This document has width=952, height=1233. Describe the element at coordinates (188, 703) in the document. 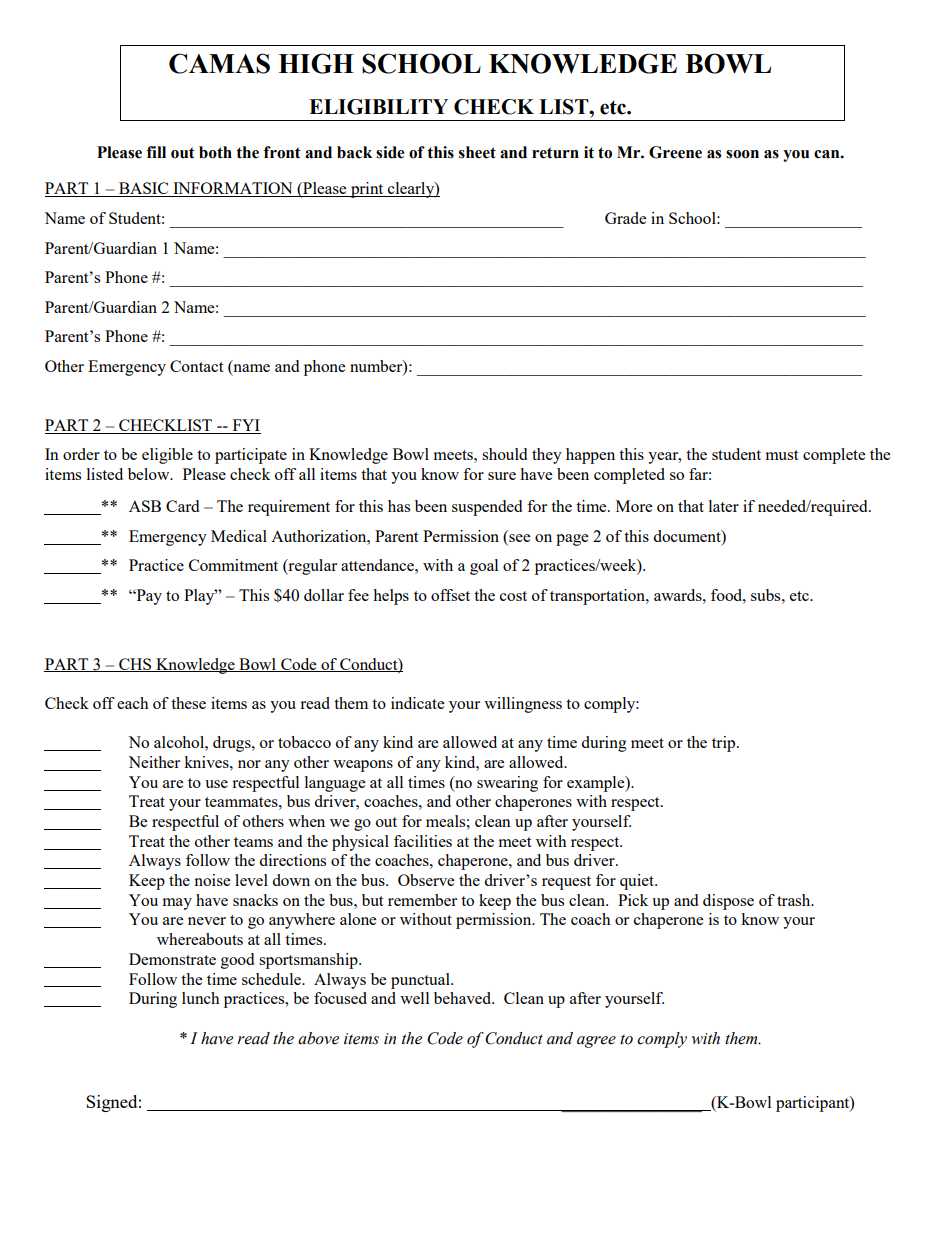

I see `these` at that location.
